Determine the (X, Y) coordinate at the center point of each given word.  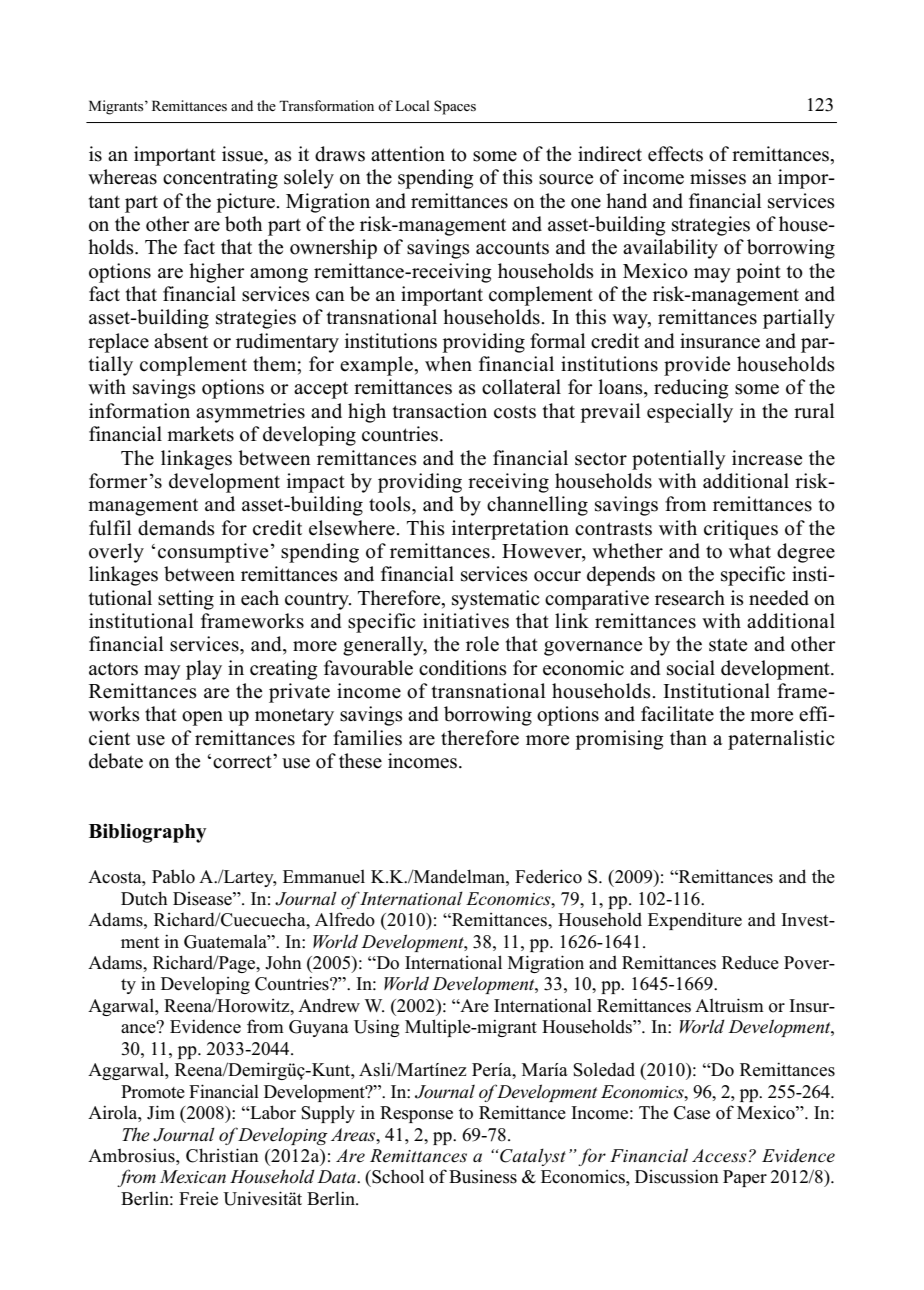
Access (720, 1156)
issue (243, 154)
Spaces (455, 107)
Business (483, 1176)
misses (718, 177)
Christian (222, 1155)
